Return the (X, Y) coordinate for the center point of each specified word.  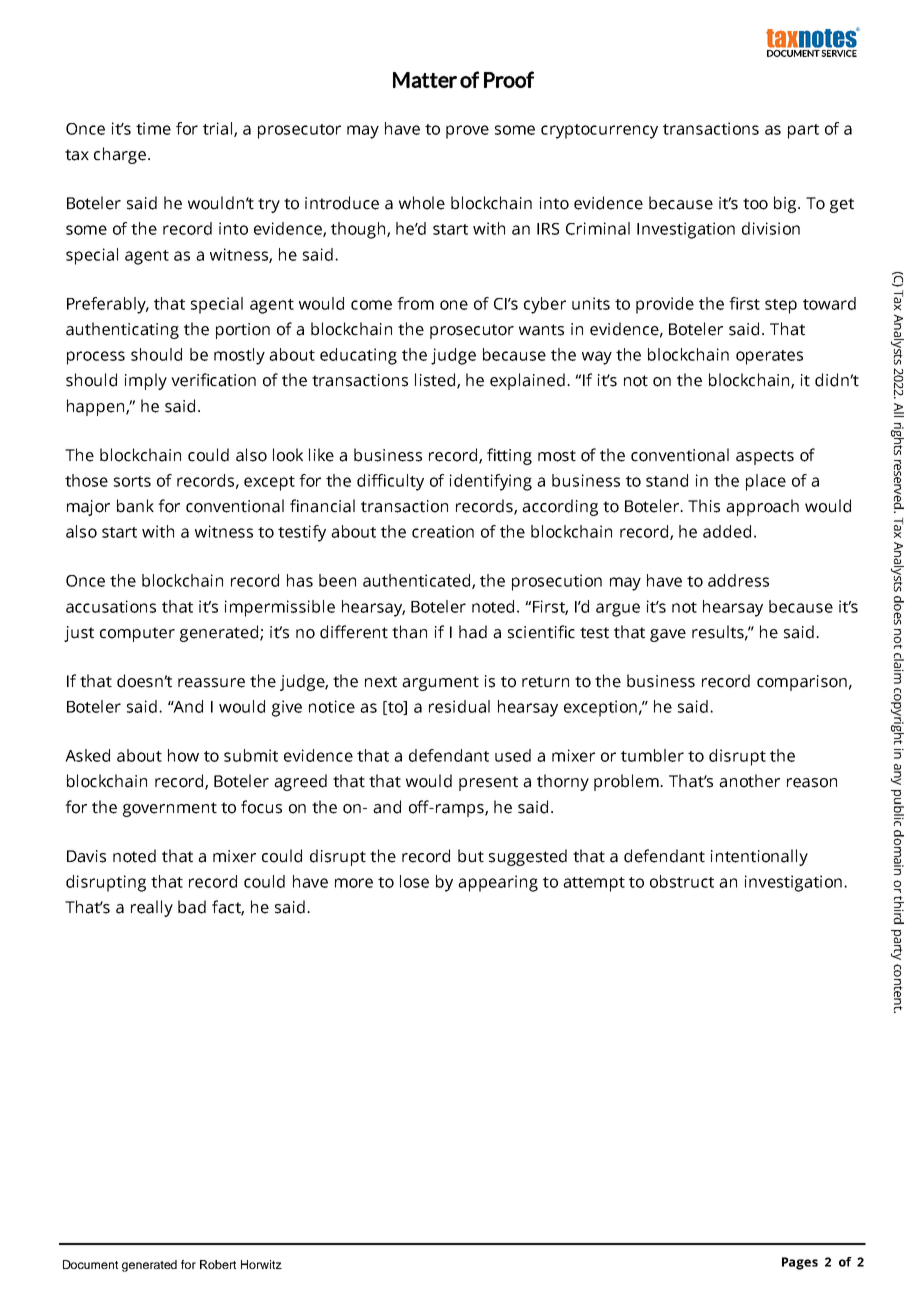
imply (146, 381)
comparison (802, 683)
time (153, 128)
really (152, 908)
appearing (498, 883)
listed (435, 380)
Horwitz (261, 1264)
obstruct (682, 881)
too (755, 204)
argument (440, 683)
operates (769, 357)
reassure (211, 683)
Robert (218, 1264)
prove (467, 132)
